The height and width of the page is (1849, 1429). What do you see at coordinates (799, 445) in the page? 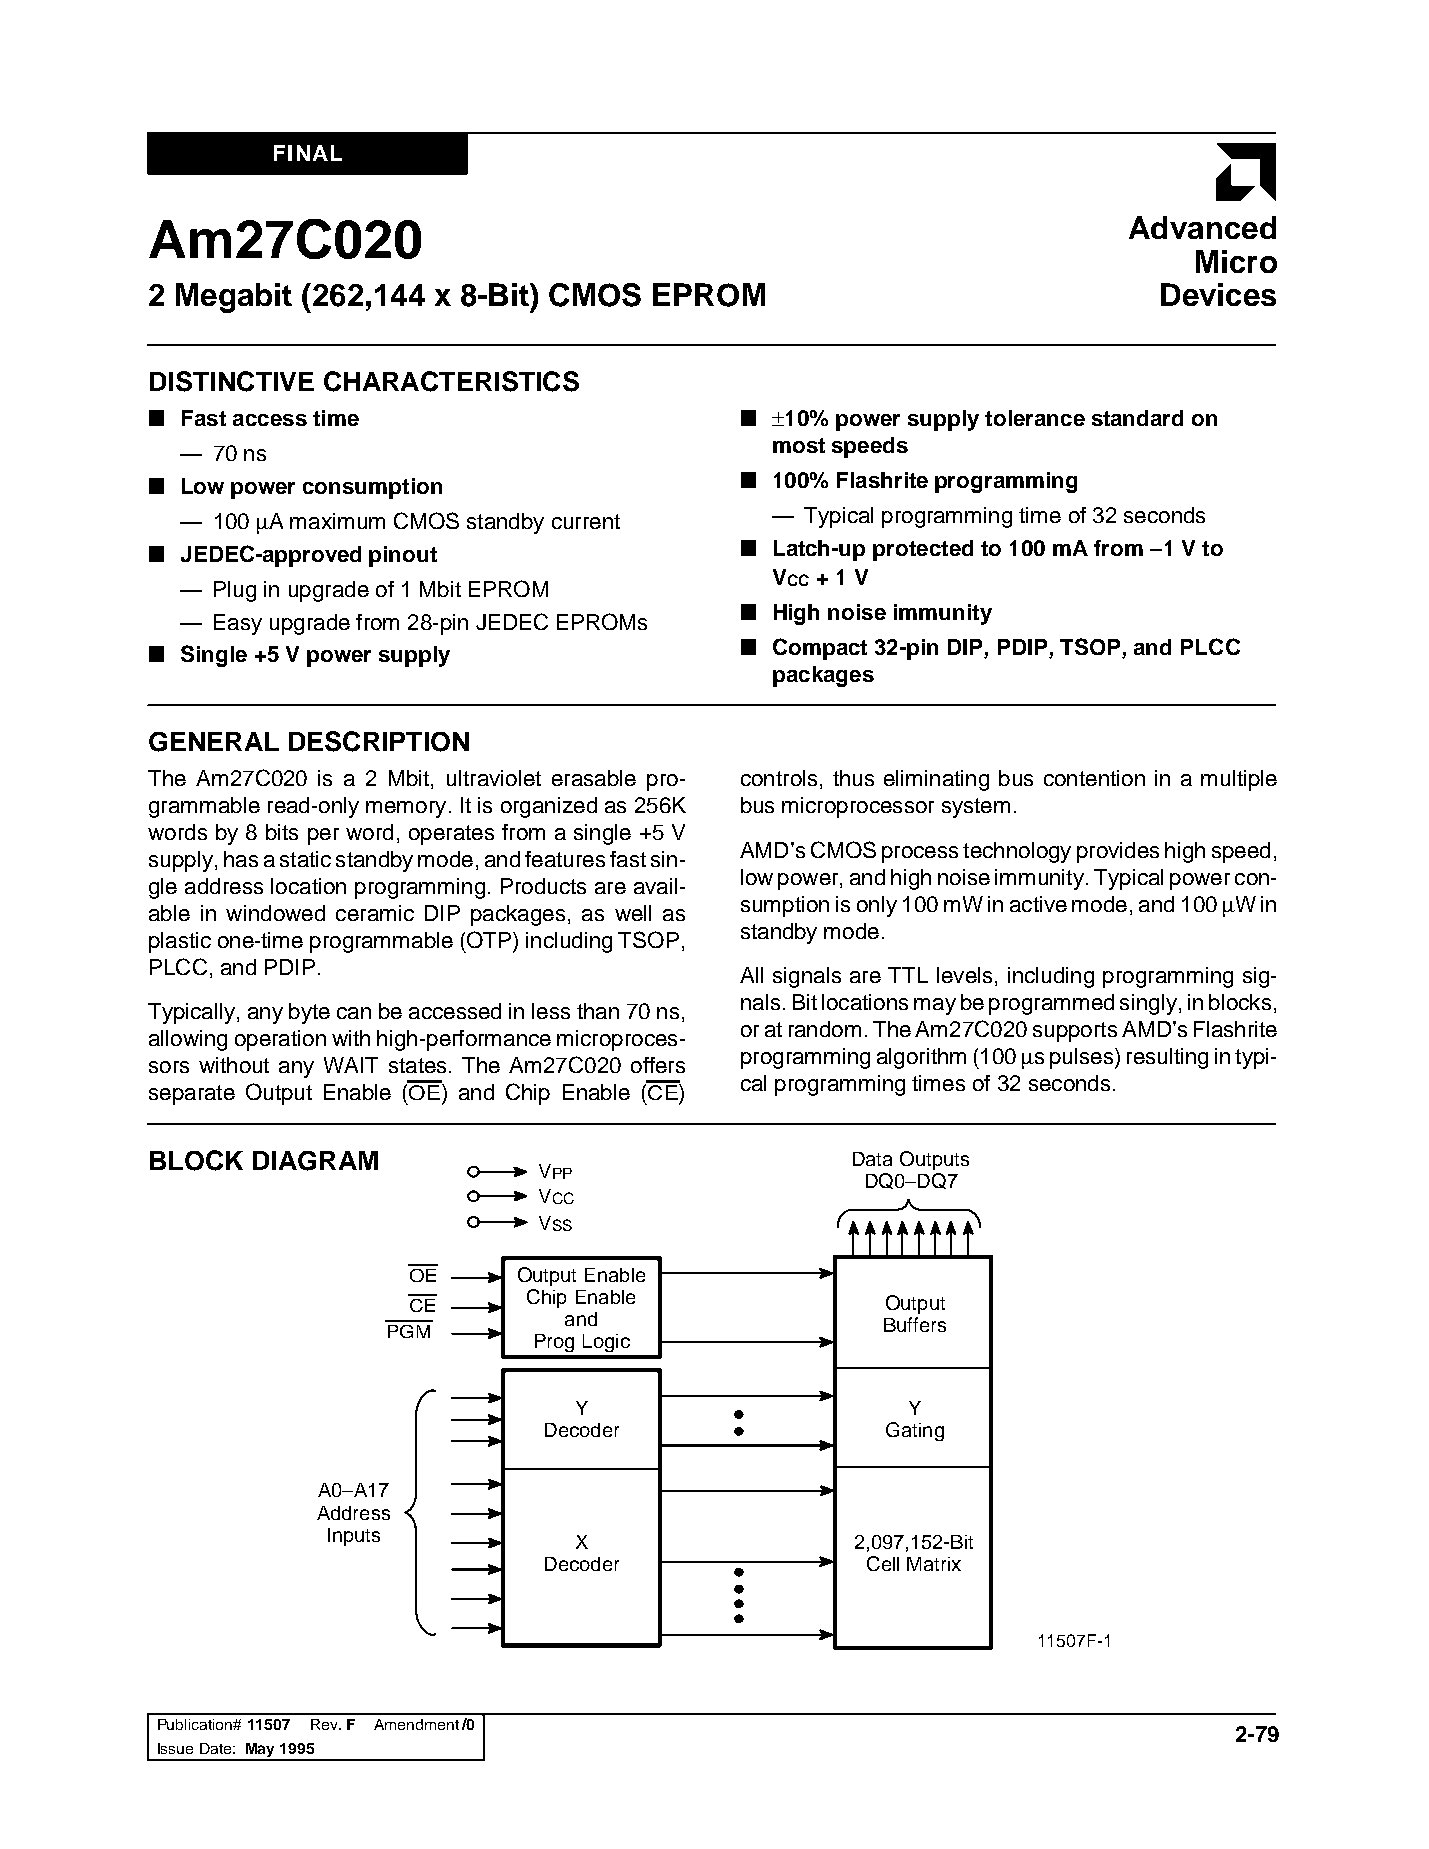
I see `most` at bounding box center [799, 445].
